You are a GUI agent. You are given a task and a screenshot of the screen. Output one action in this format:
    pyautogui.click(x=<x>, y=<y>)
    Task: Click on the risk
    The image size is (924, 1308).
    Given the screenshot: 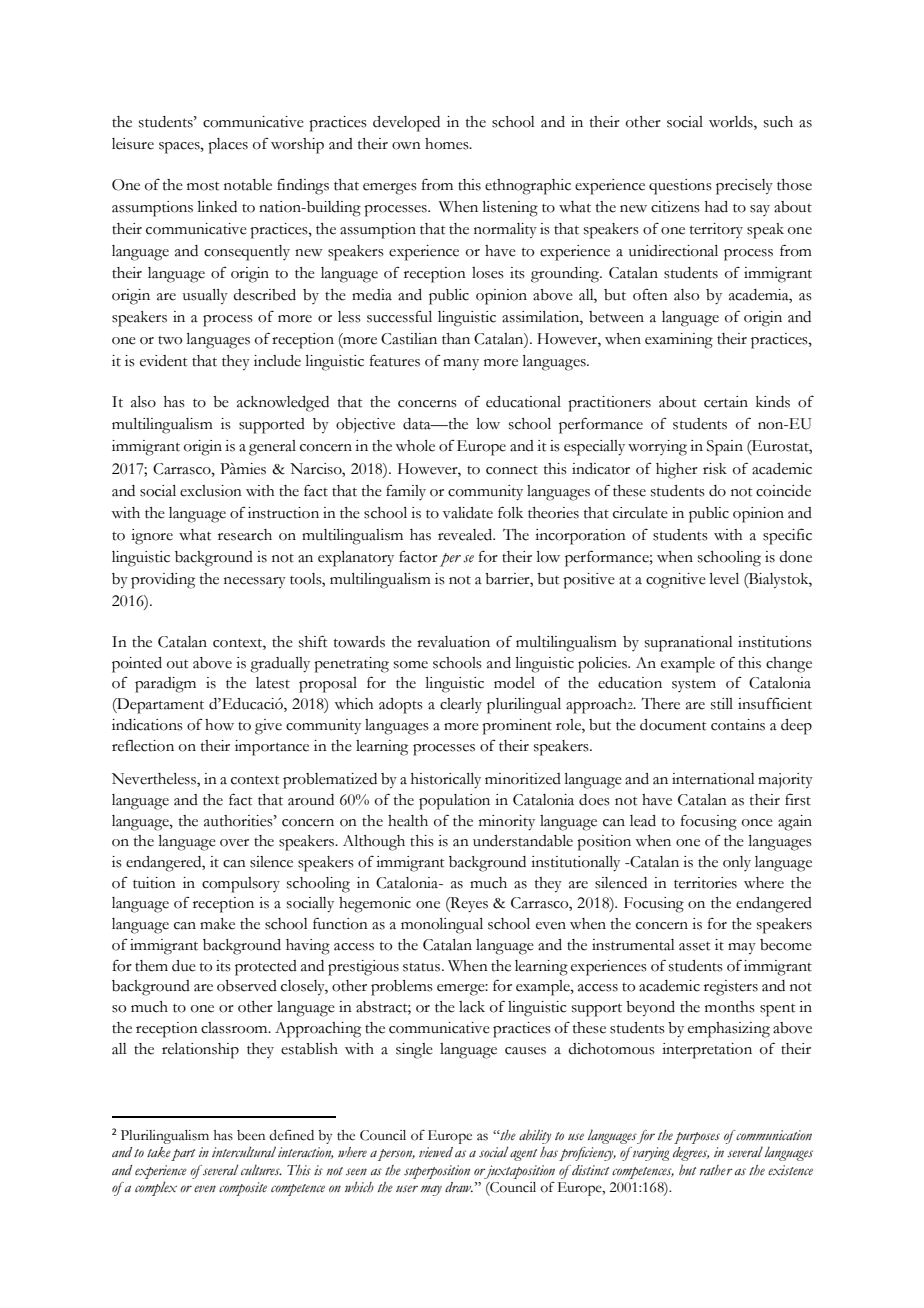 What is the action you would take?
    pyautogui.click(x=715, y=469)
